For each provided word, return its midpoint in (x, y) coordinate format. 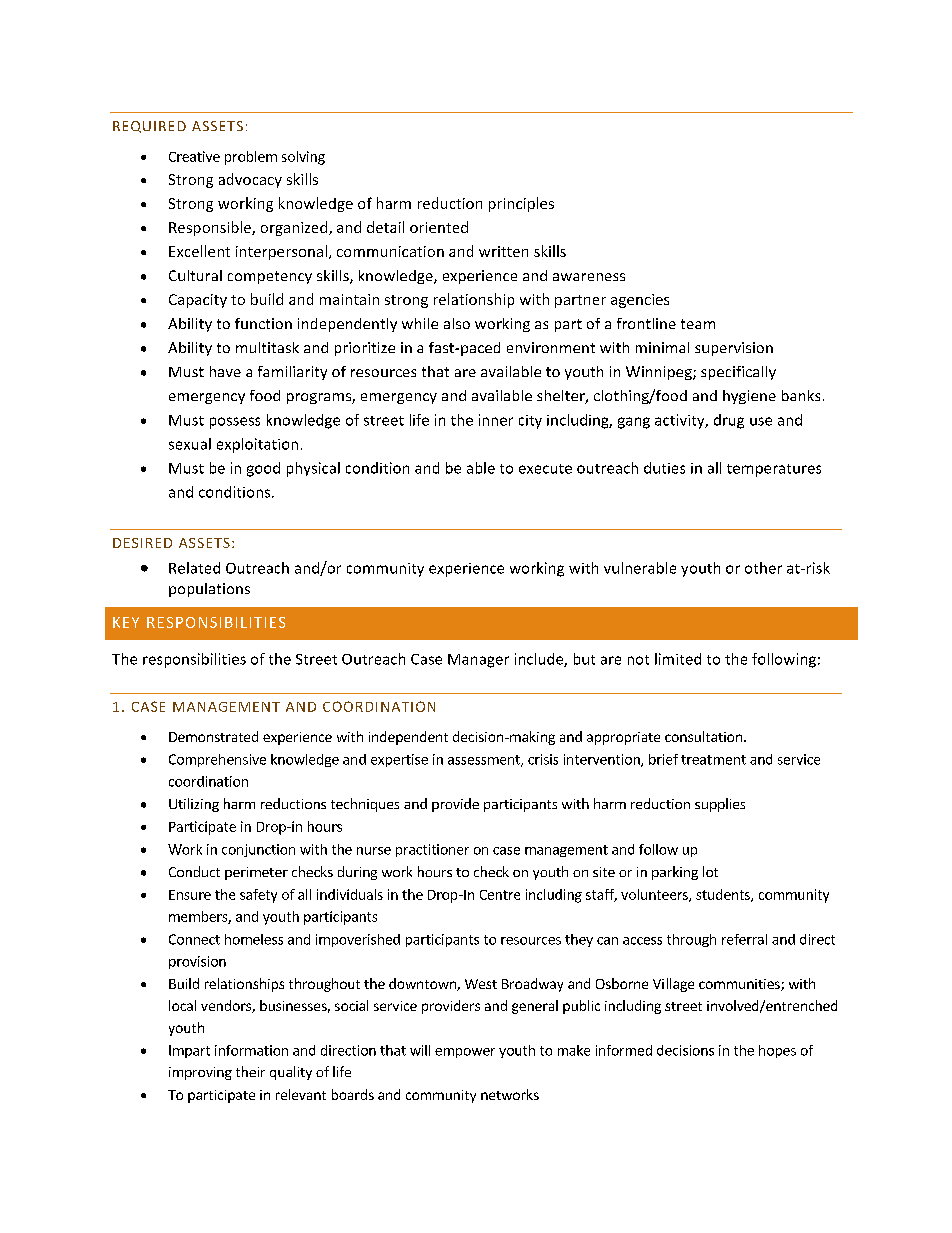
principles (521, 204)
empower (465, 1053)
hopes (777, 1051)
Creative (194, 156)
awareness (589, 277)
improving (200, 1073)
